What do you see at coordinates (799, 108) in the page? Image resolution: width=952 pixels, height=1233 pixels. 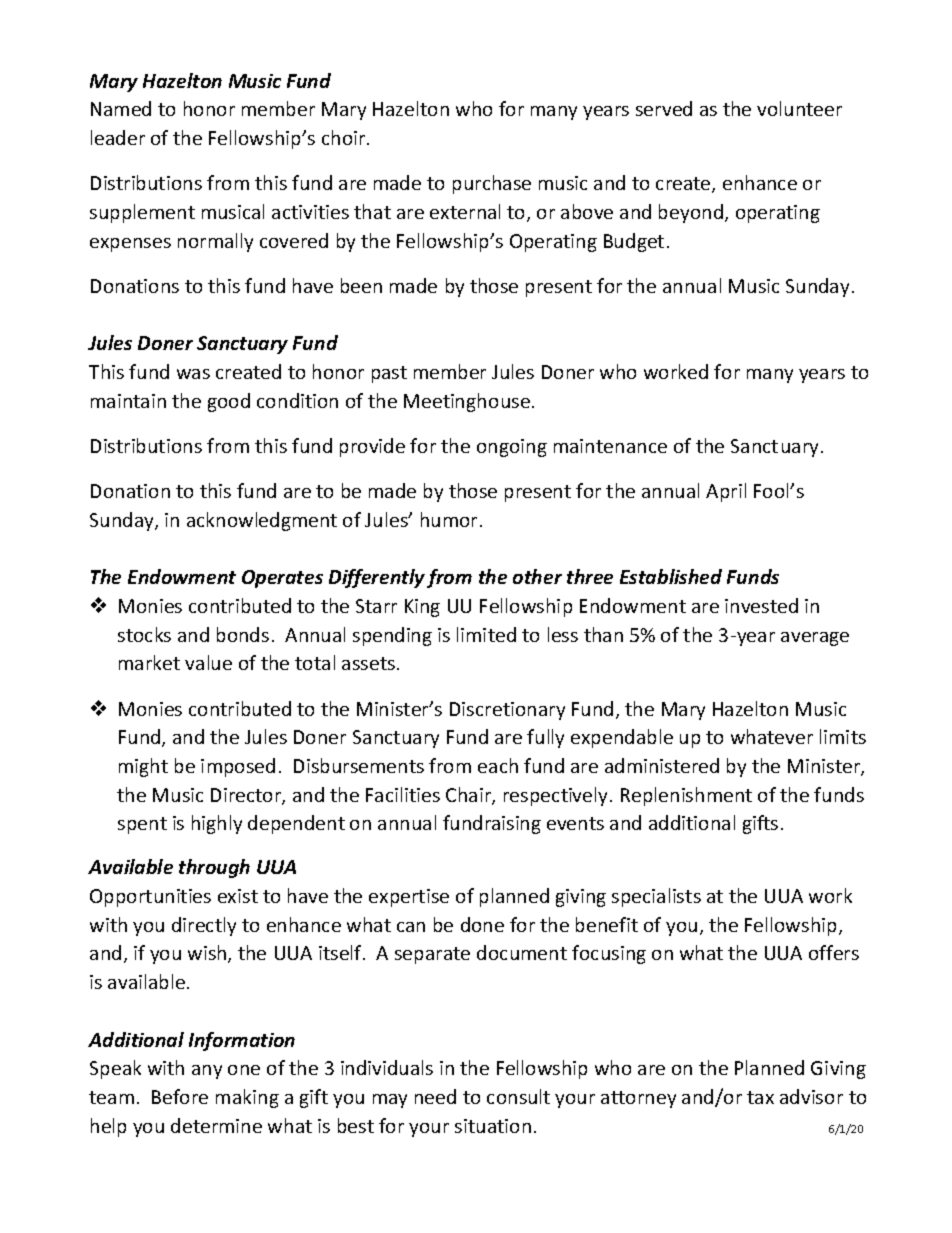 I see `volunteer` at bounding box center [799, 108].
